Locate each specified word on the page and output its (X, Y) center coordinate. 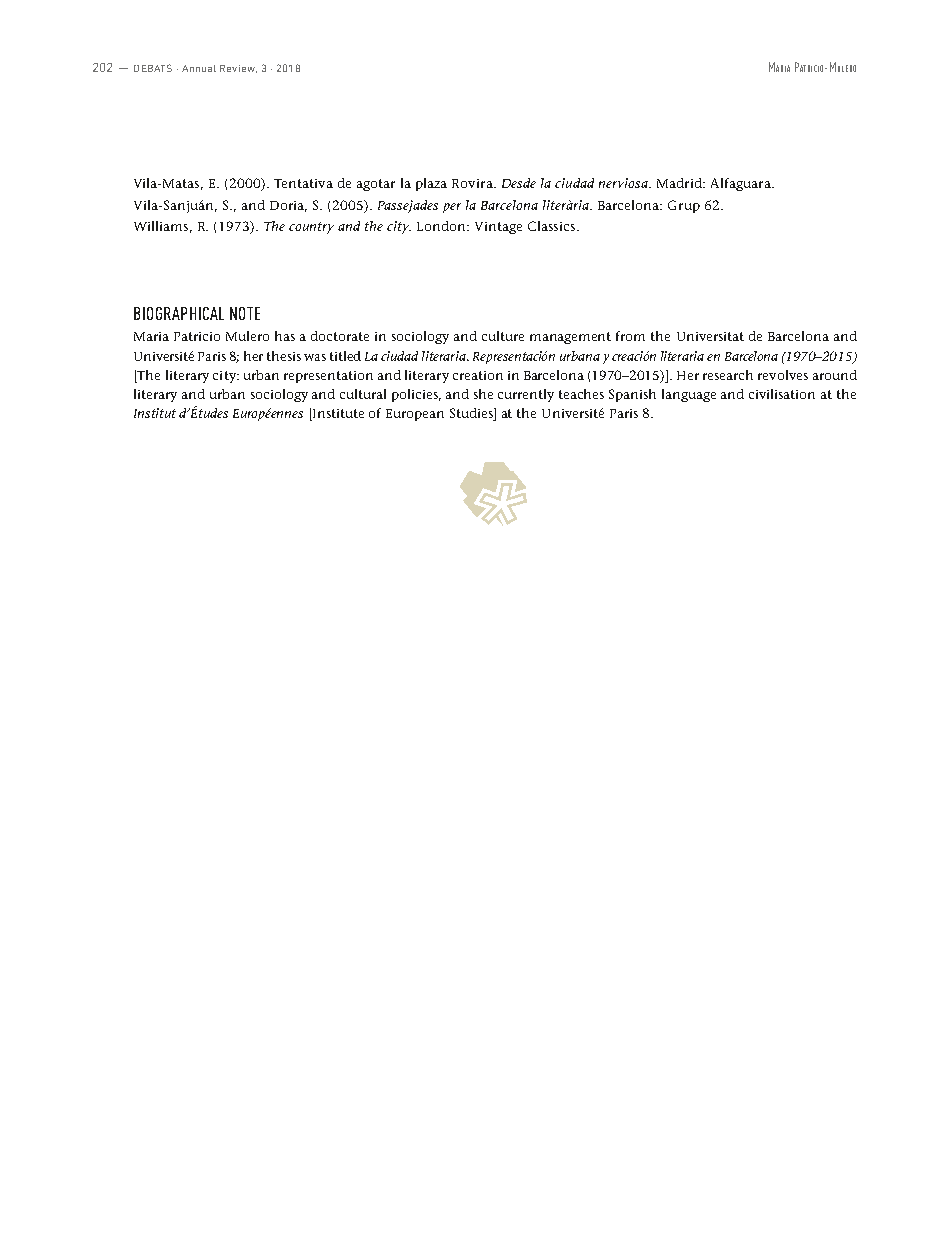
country (311, 228)
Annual (199, 68)
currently (526, 395)
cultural (363, 394)
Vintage (498, 228)
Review (238, 69)
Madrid (680, 183)
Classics (553, 226)
